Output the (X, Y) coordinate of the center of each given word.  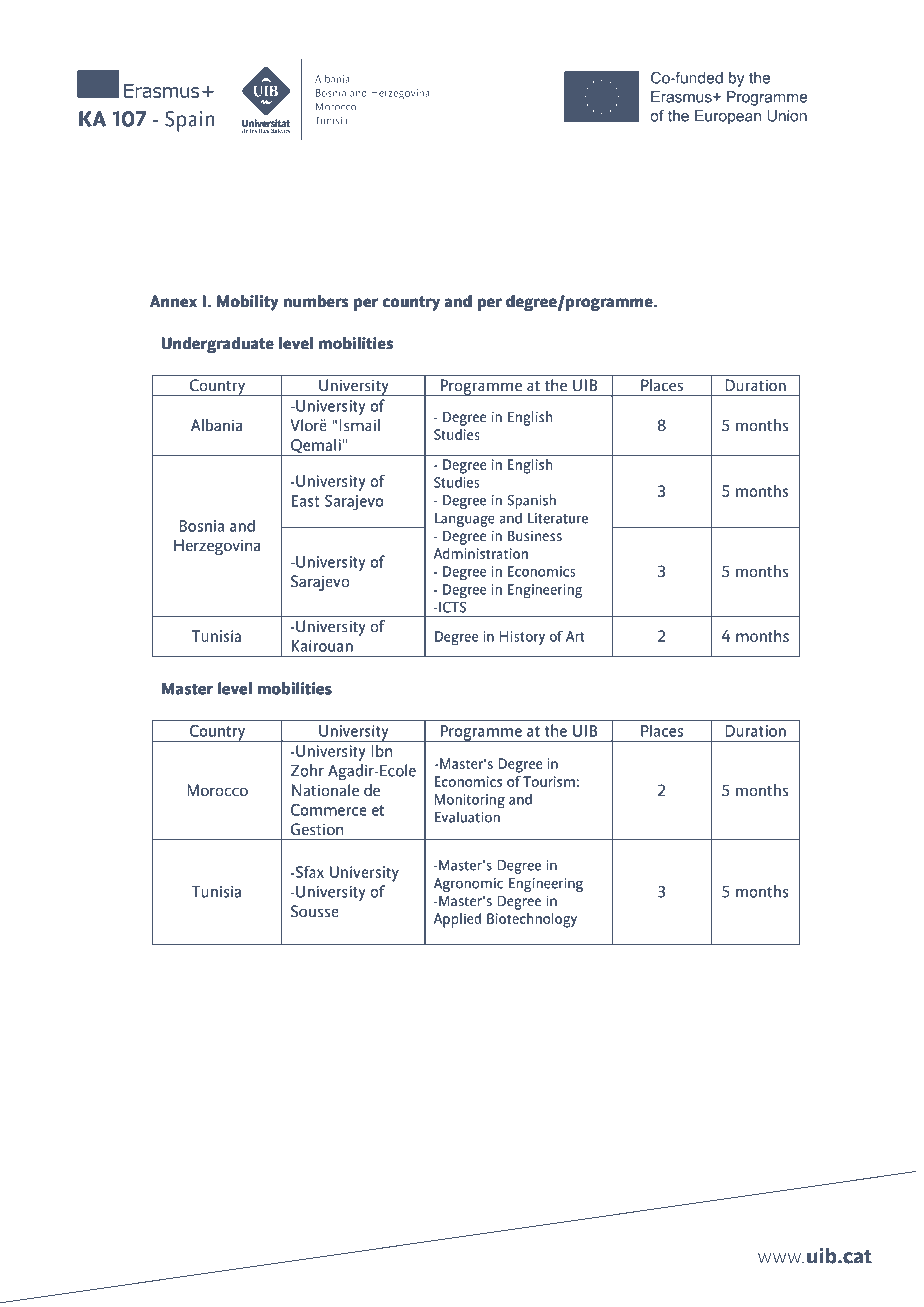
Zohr (307, 770)
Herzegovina (217, 547)
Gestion (317, 829)
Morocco (217, 790)
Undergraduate (218, 345)
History (522, 638)
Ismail (359, 425)
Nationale (325, 790)
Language (465, 520)
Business (535, 535)
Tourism (549, 781)
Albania (216, 425)
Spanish (531, 501)
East (305, 501)
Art (575, 636)
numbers (315, 301)
